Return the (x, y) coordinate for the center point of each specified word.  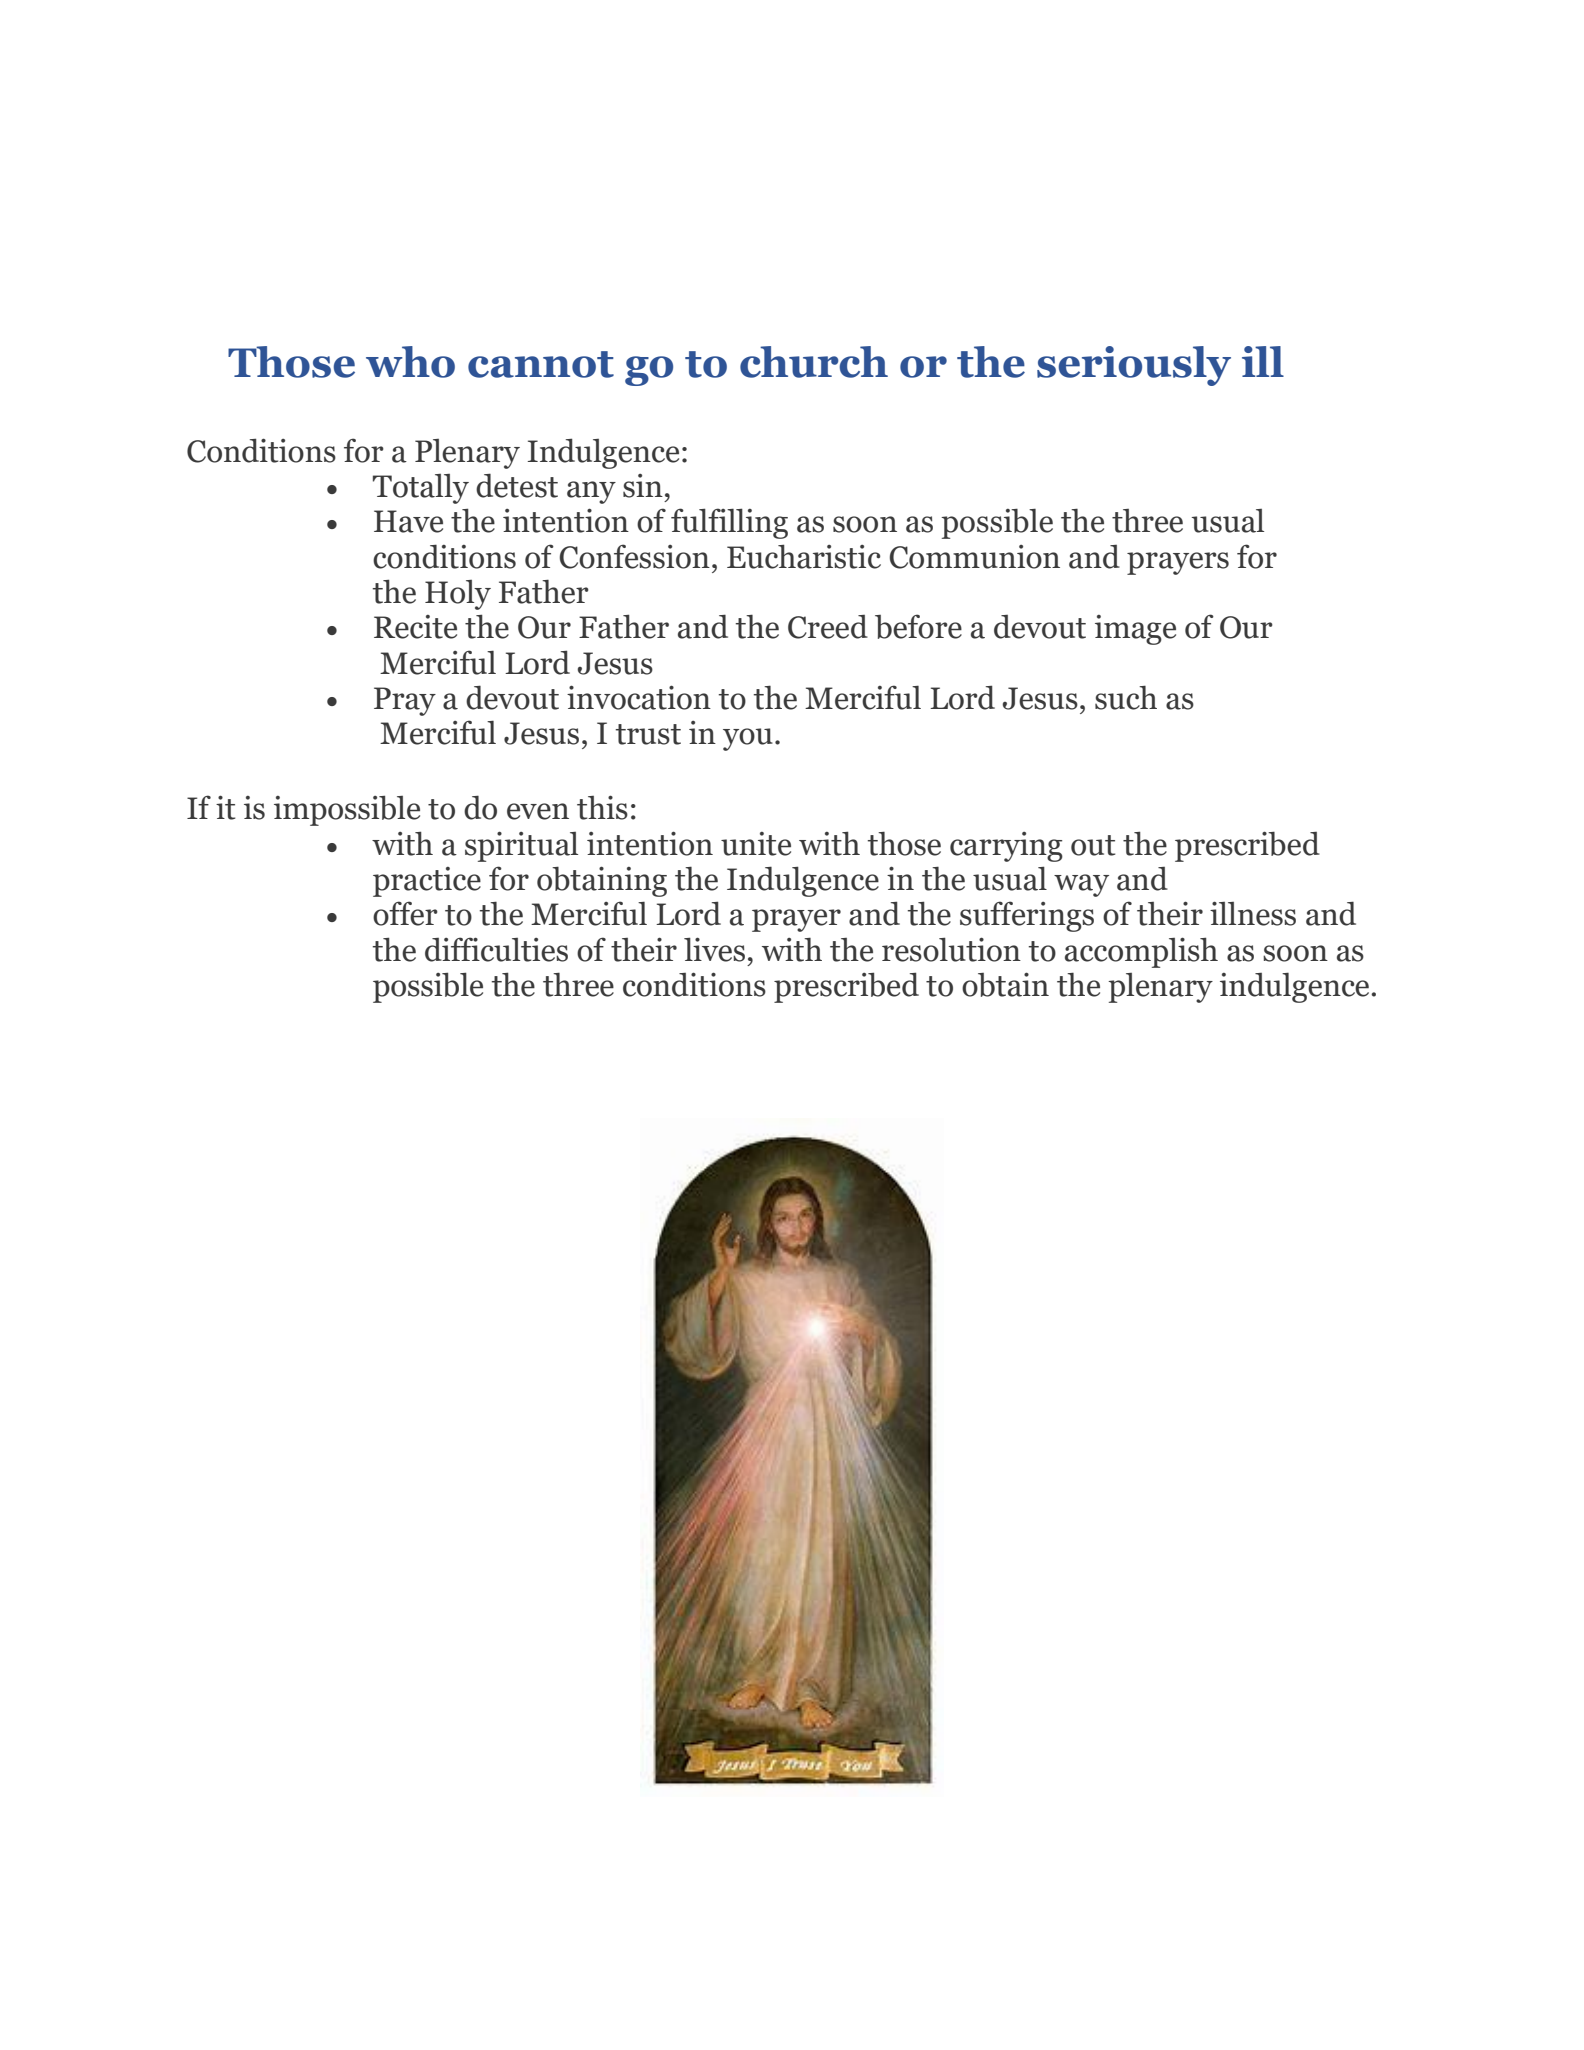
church (814, 362)
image (1135, 630)
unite (756, 844)
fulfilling (729, 523)
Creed (828, 627)
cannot (541, 364)
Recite (415, 627)
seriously (1134, 366)
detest (517, 485)
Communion (975, 557)
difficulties (496, 949)
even (538, 811)
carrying (1006, 847)
